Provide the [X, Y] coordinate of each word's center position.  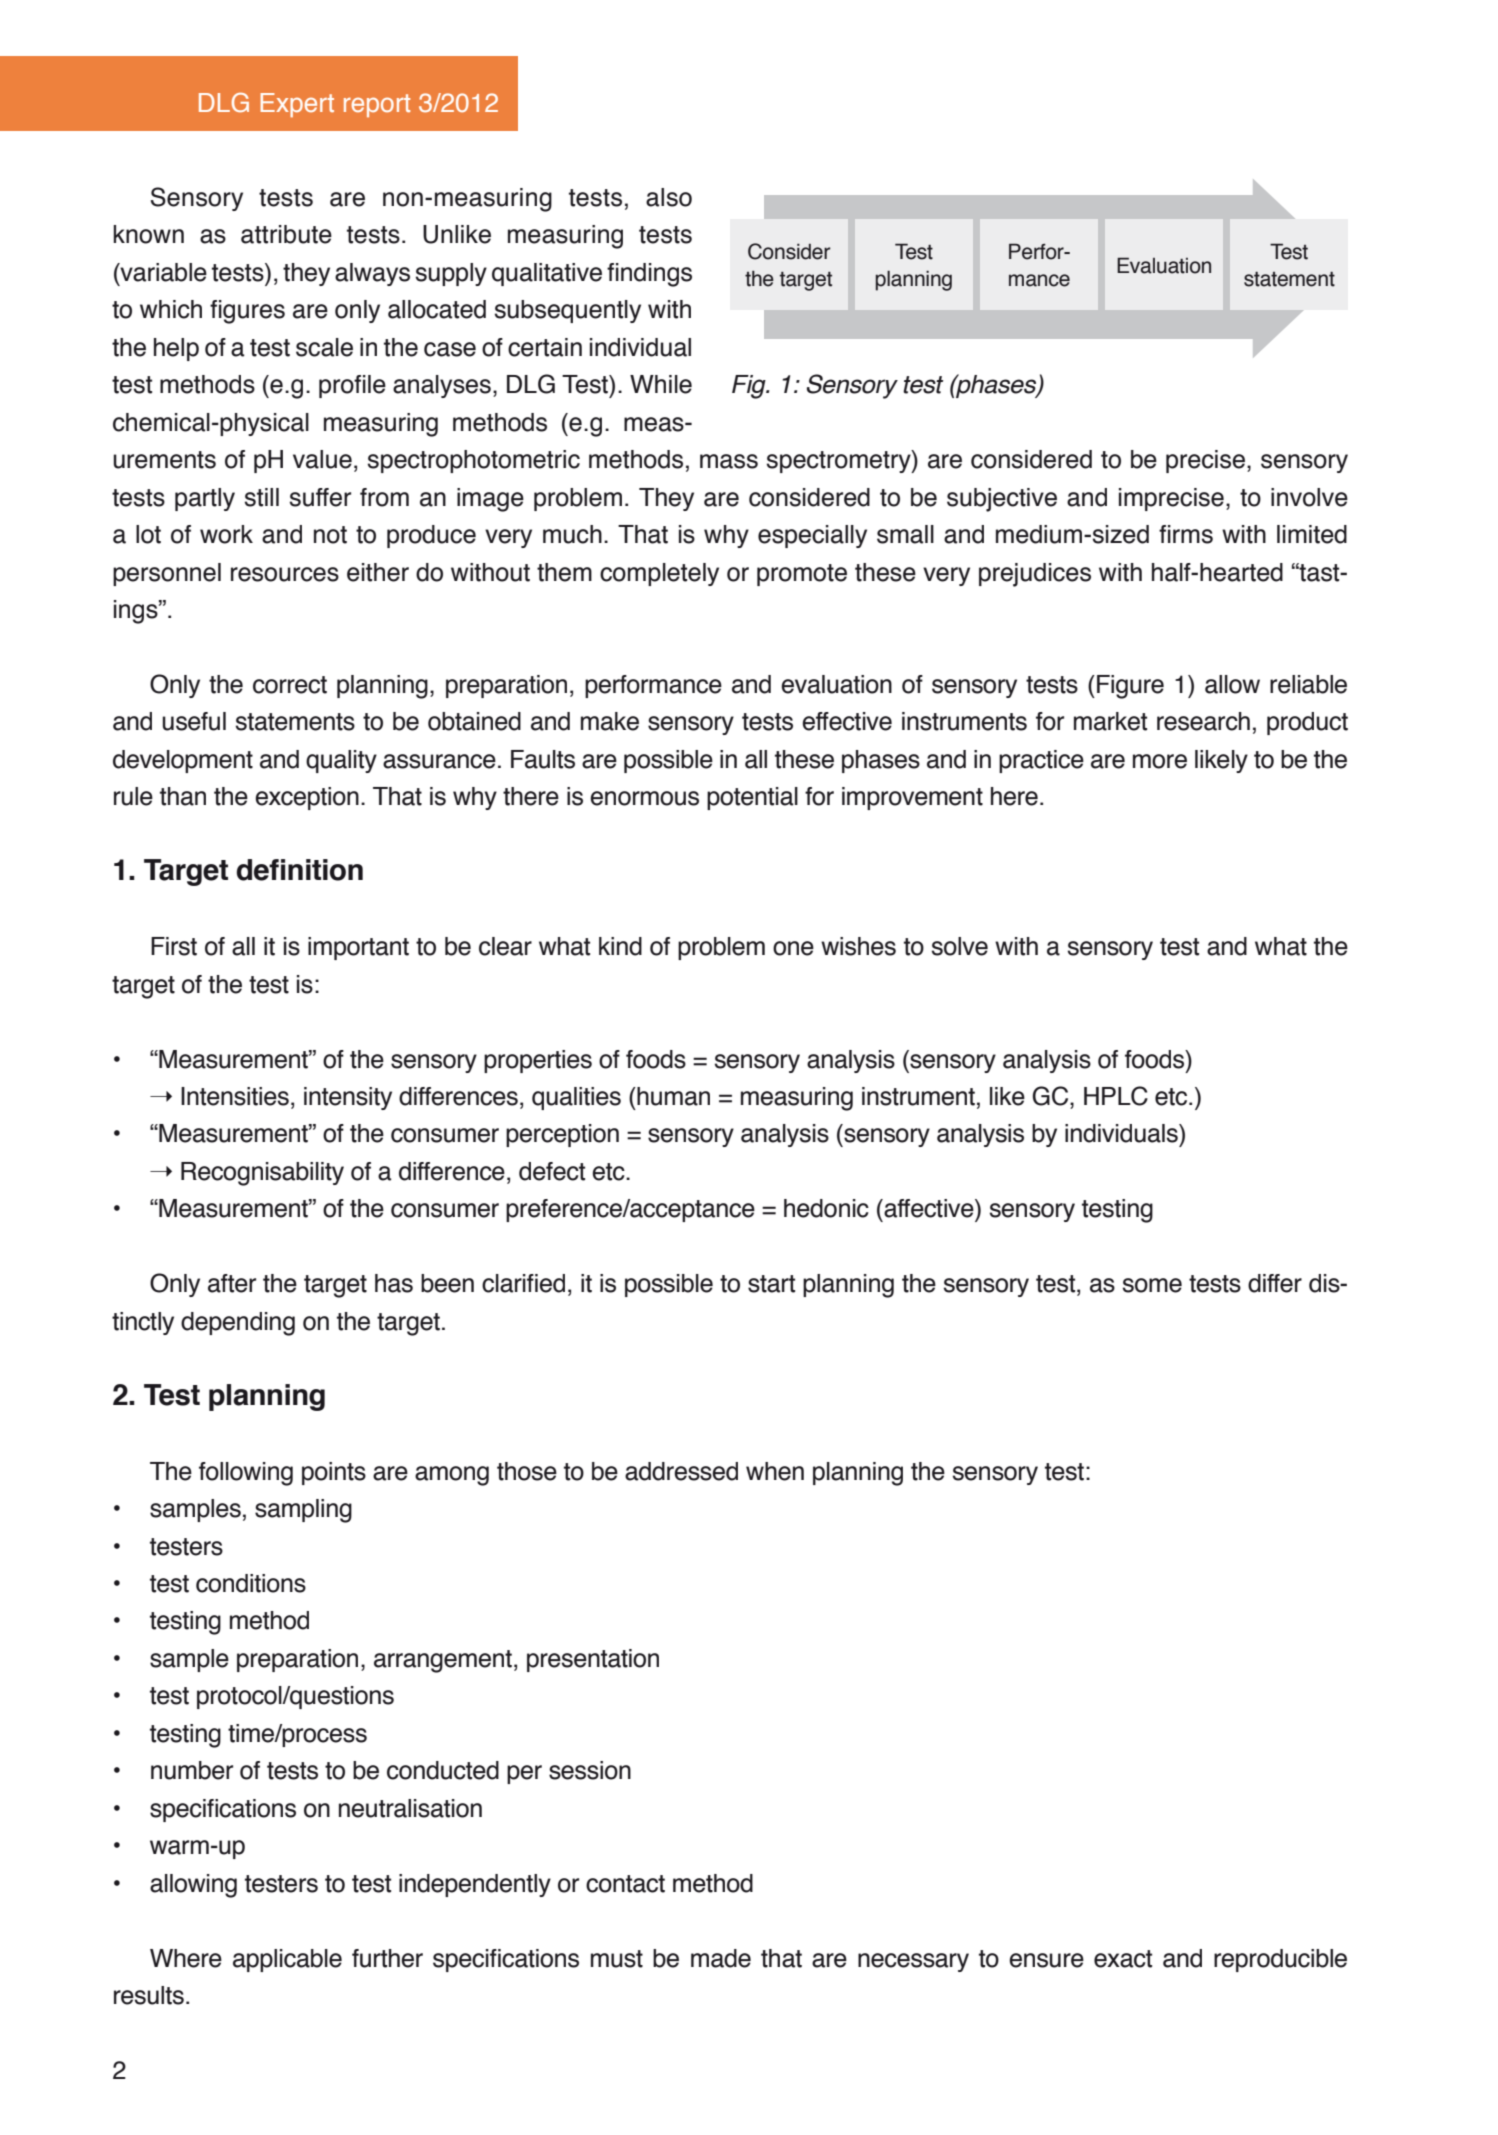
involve [1309, 497]
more [1160, 761]
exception [307, 798]
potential [752, 798]
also [669, 197]
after [232, 1283]
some [1152, 1285]
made [721, 1958]
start [771, 1284]
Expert [297, 105]
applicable [287, 1960]
